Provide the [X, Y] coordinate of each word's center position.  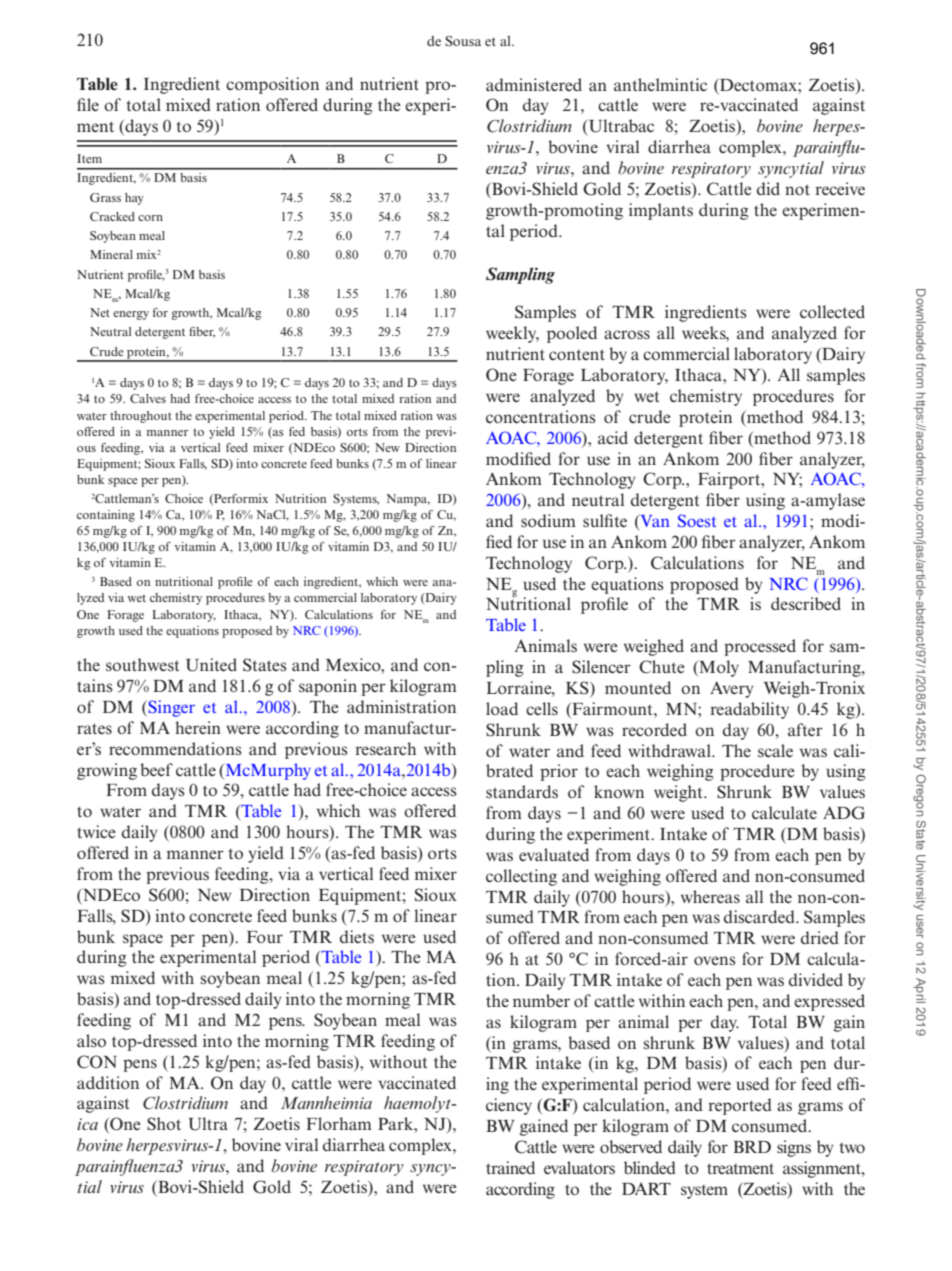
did [768, 188]
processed [760, 647]
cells [542, 708]
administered [534, 85]
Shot [164, 1124]
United [211, 665]
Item [89, 158]
